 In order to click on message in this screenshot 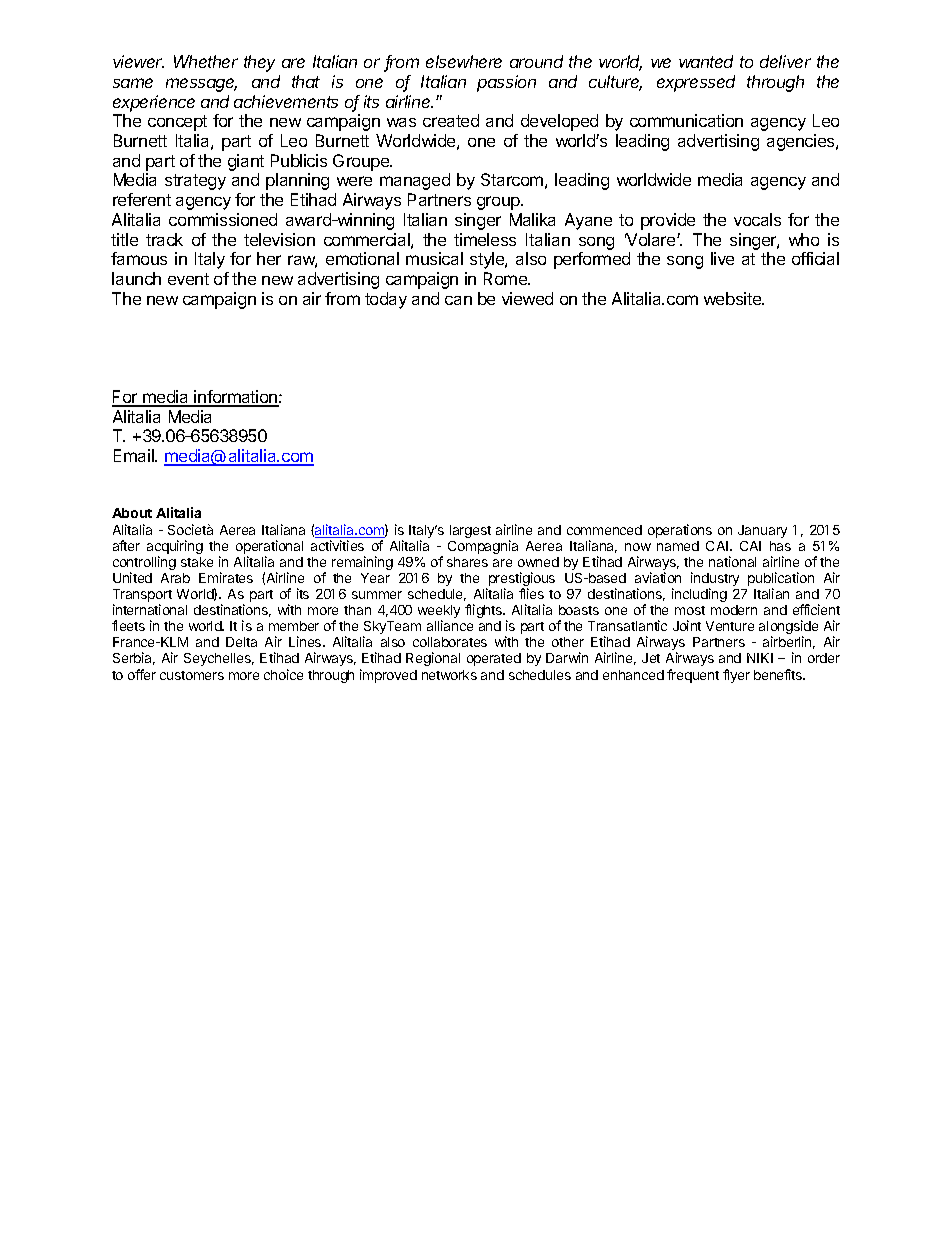, I will do `click(201, 85)`.
